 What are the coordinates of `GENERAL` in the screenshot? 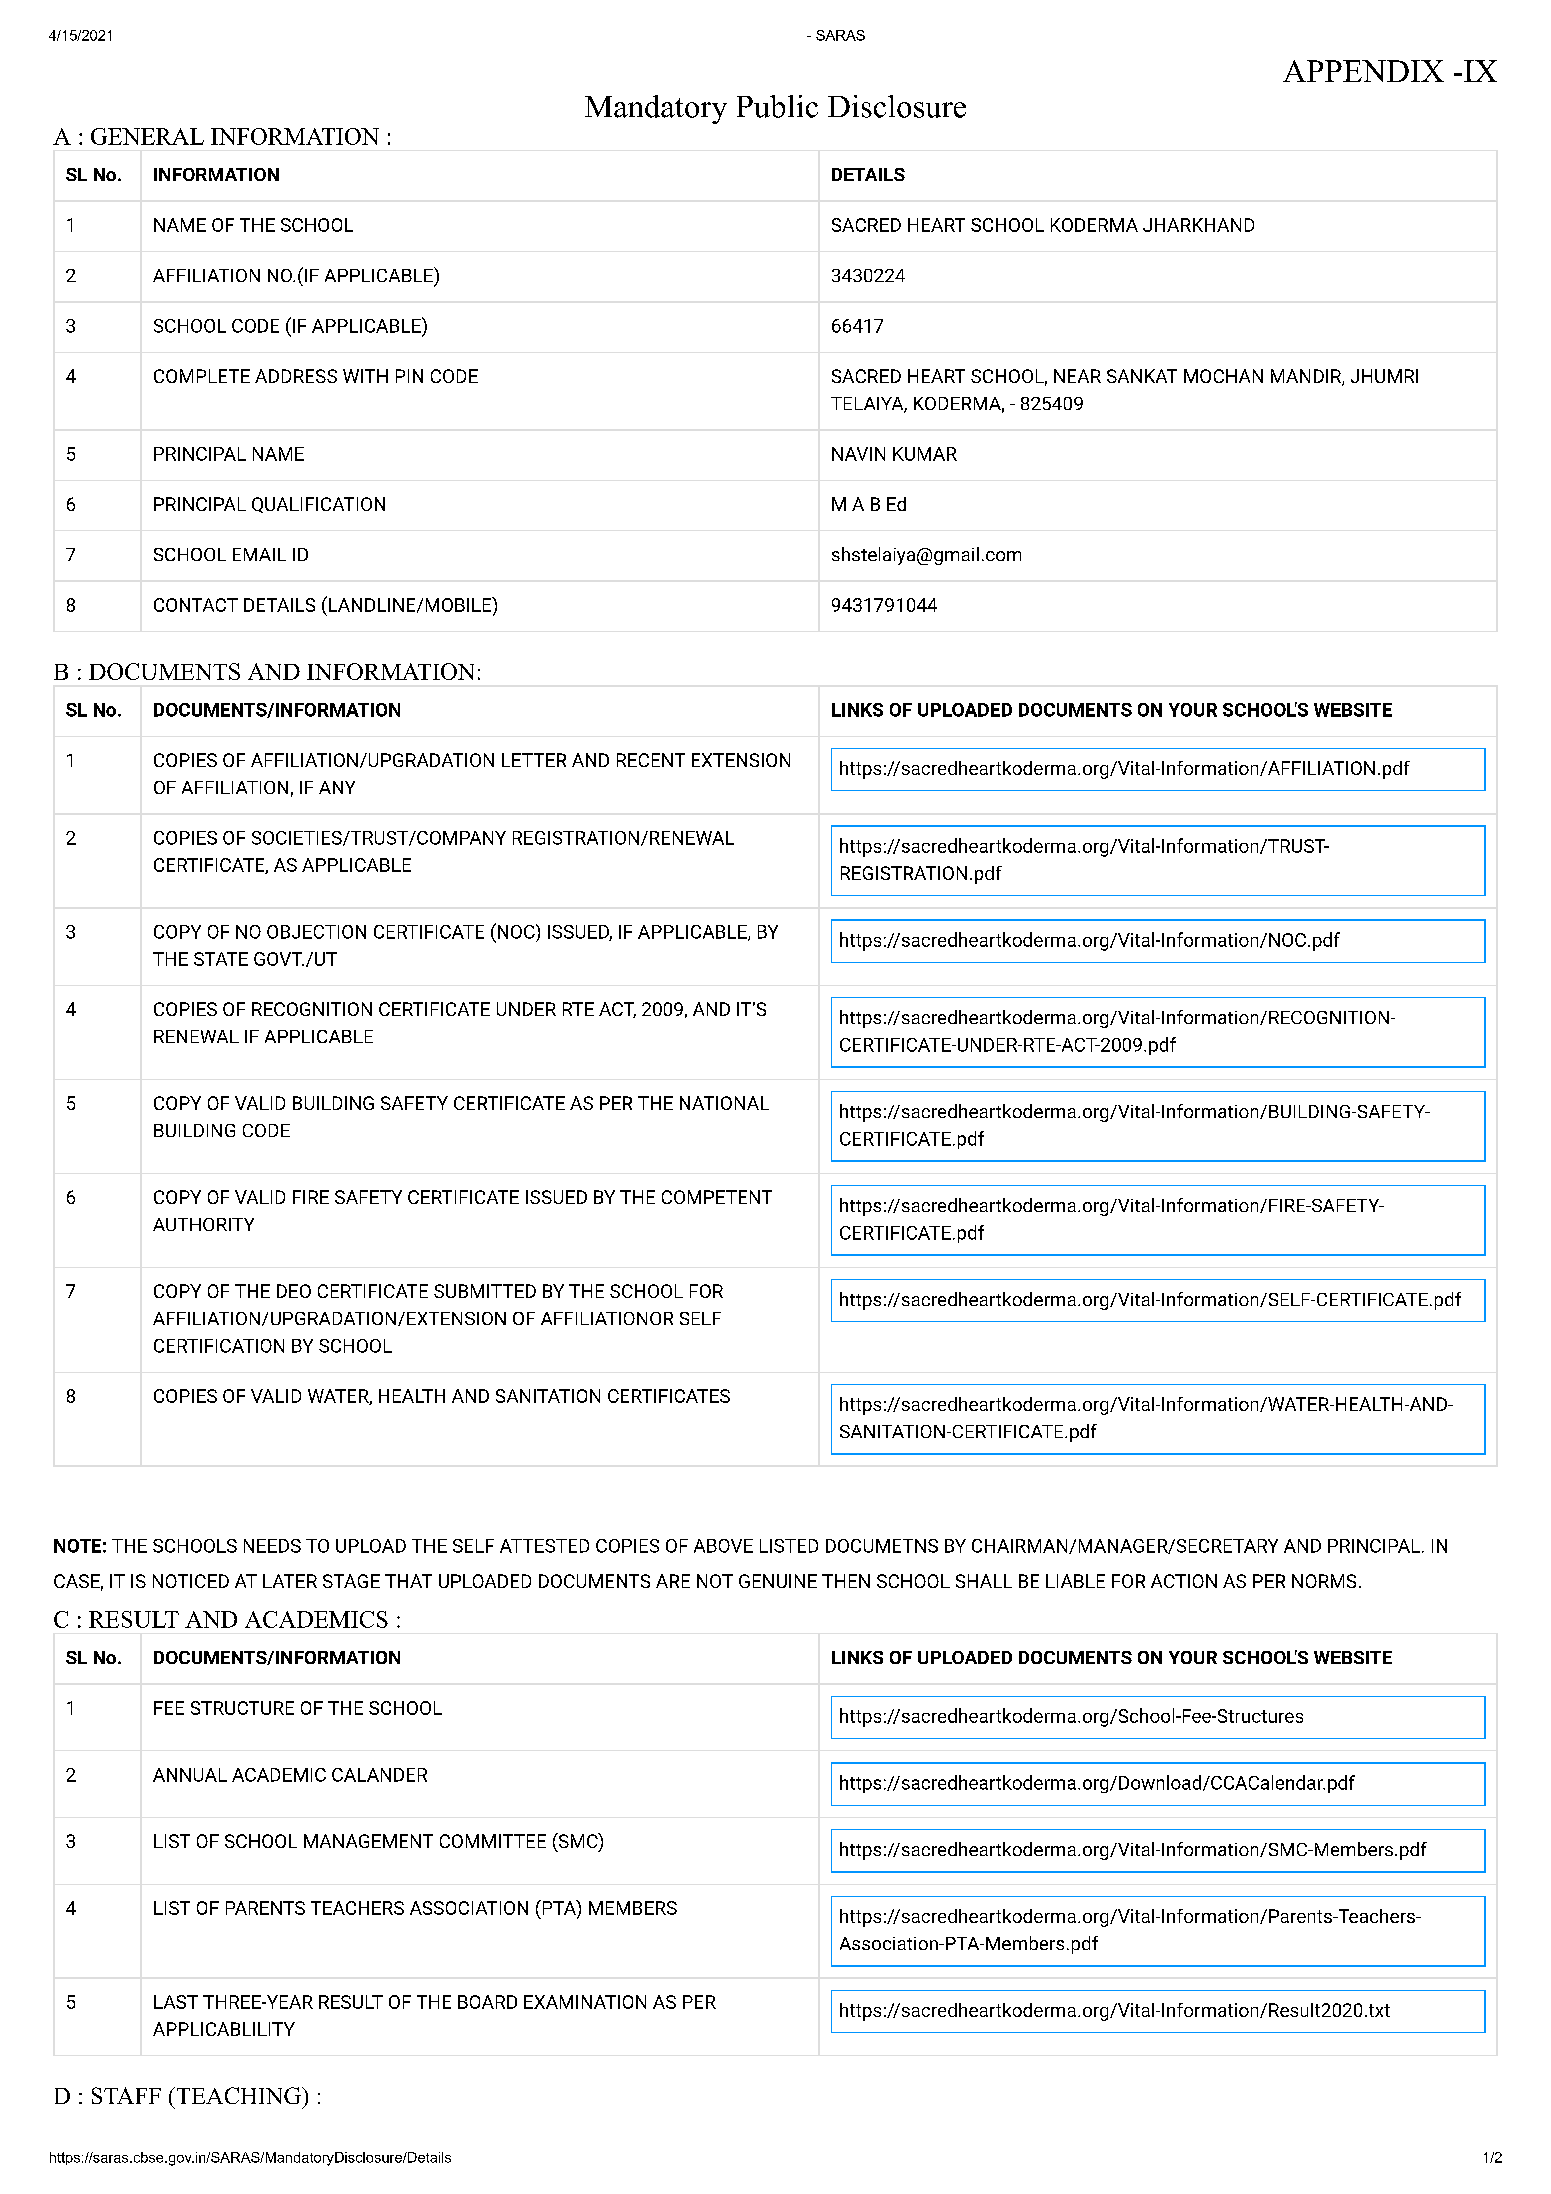 It's located at (147, 136).
